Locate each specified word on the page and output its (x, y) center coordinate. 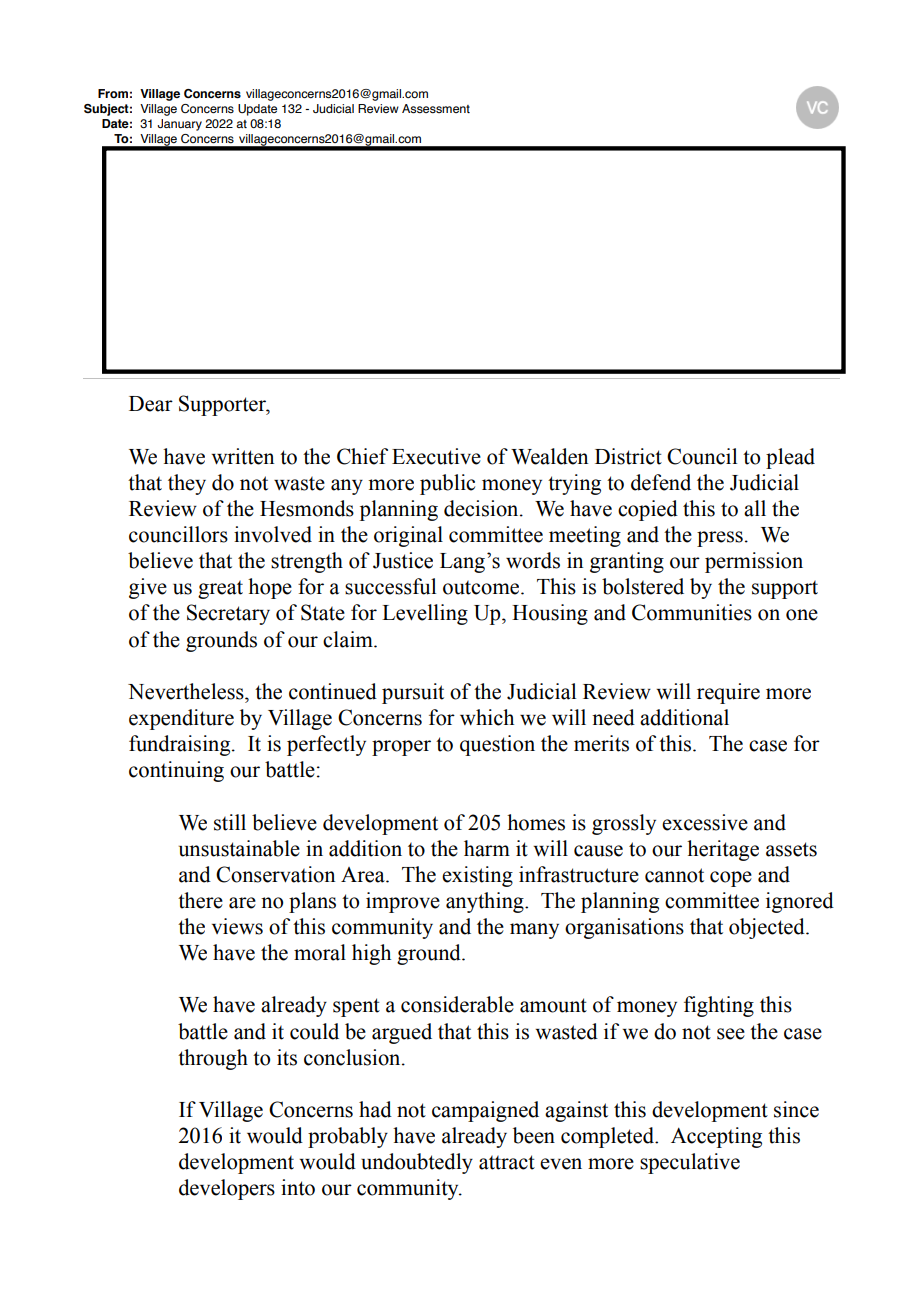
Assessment (436, 109)
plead (790, 458)
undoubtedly (417, 1163)
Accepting (716, 1137)
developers (227, 1189)
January (179, 125)
